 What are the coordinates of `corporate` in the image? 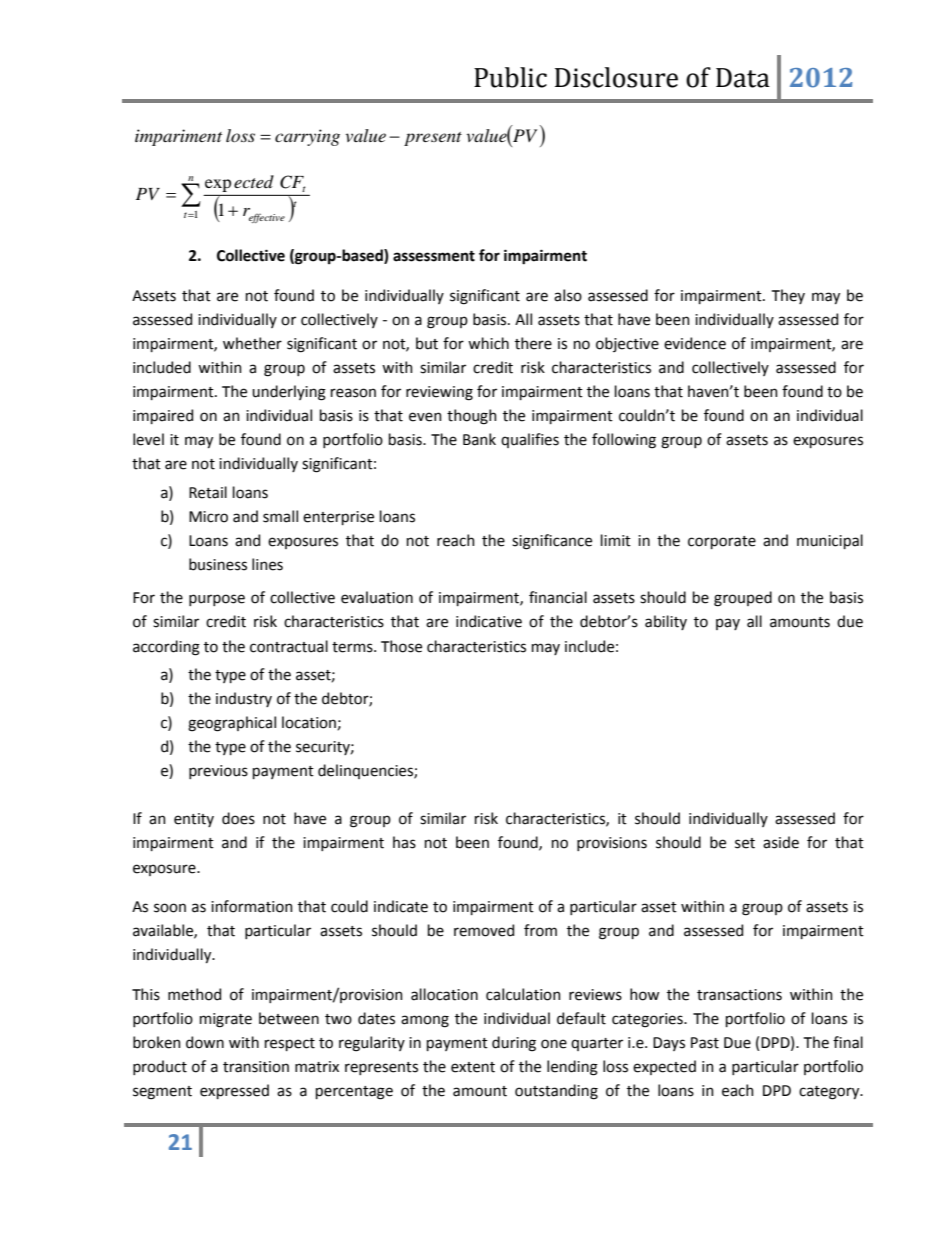 It's located at (722, 542).
